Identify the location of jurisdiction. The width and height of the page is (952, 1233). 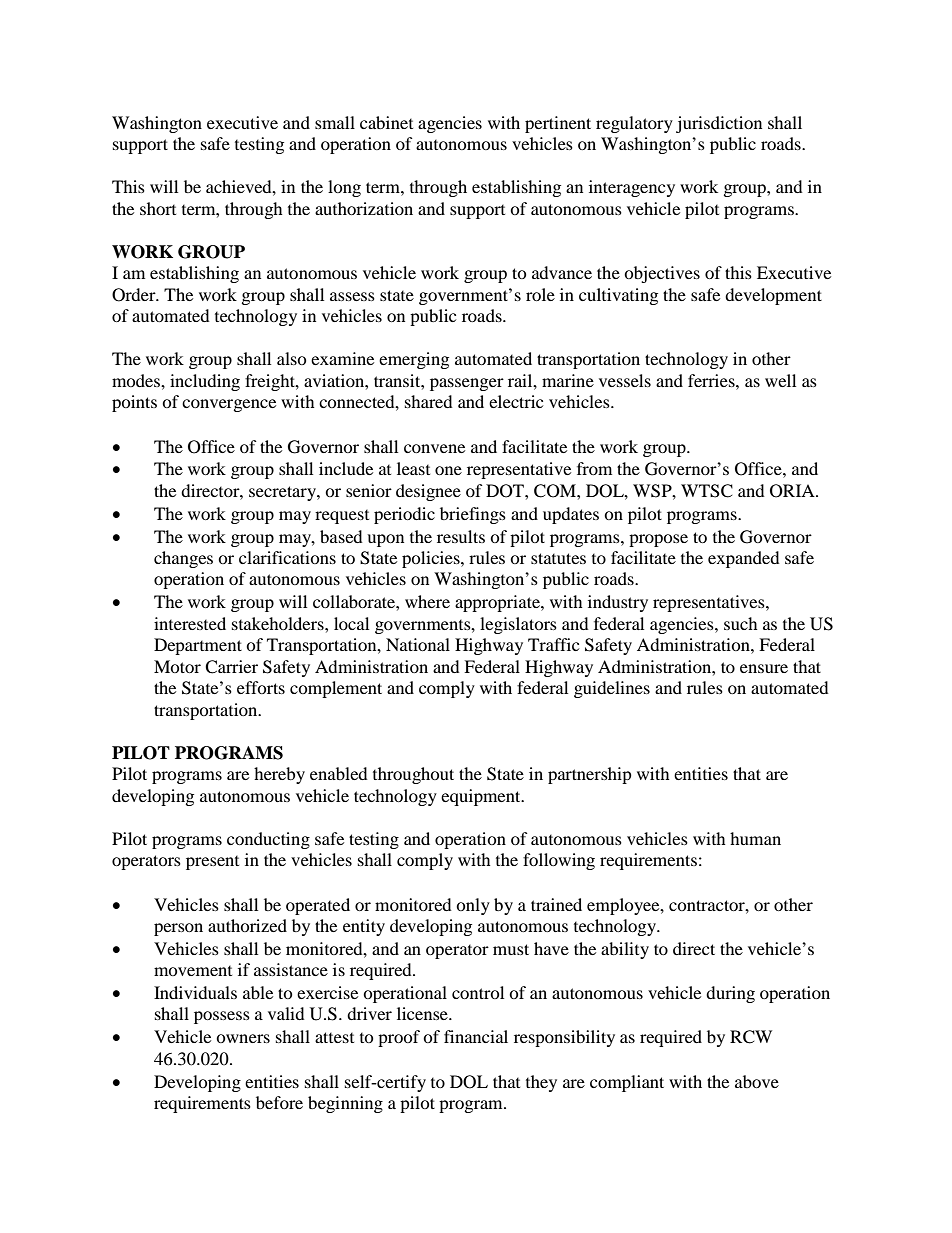
(719, 124).
